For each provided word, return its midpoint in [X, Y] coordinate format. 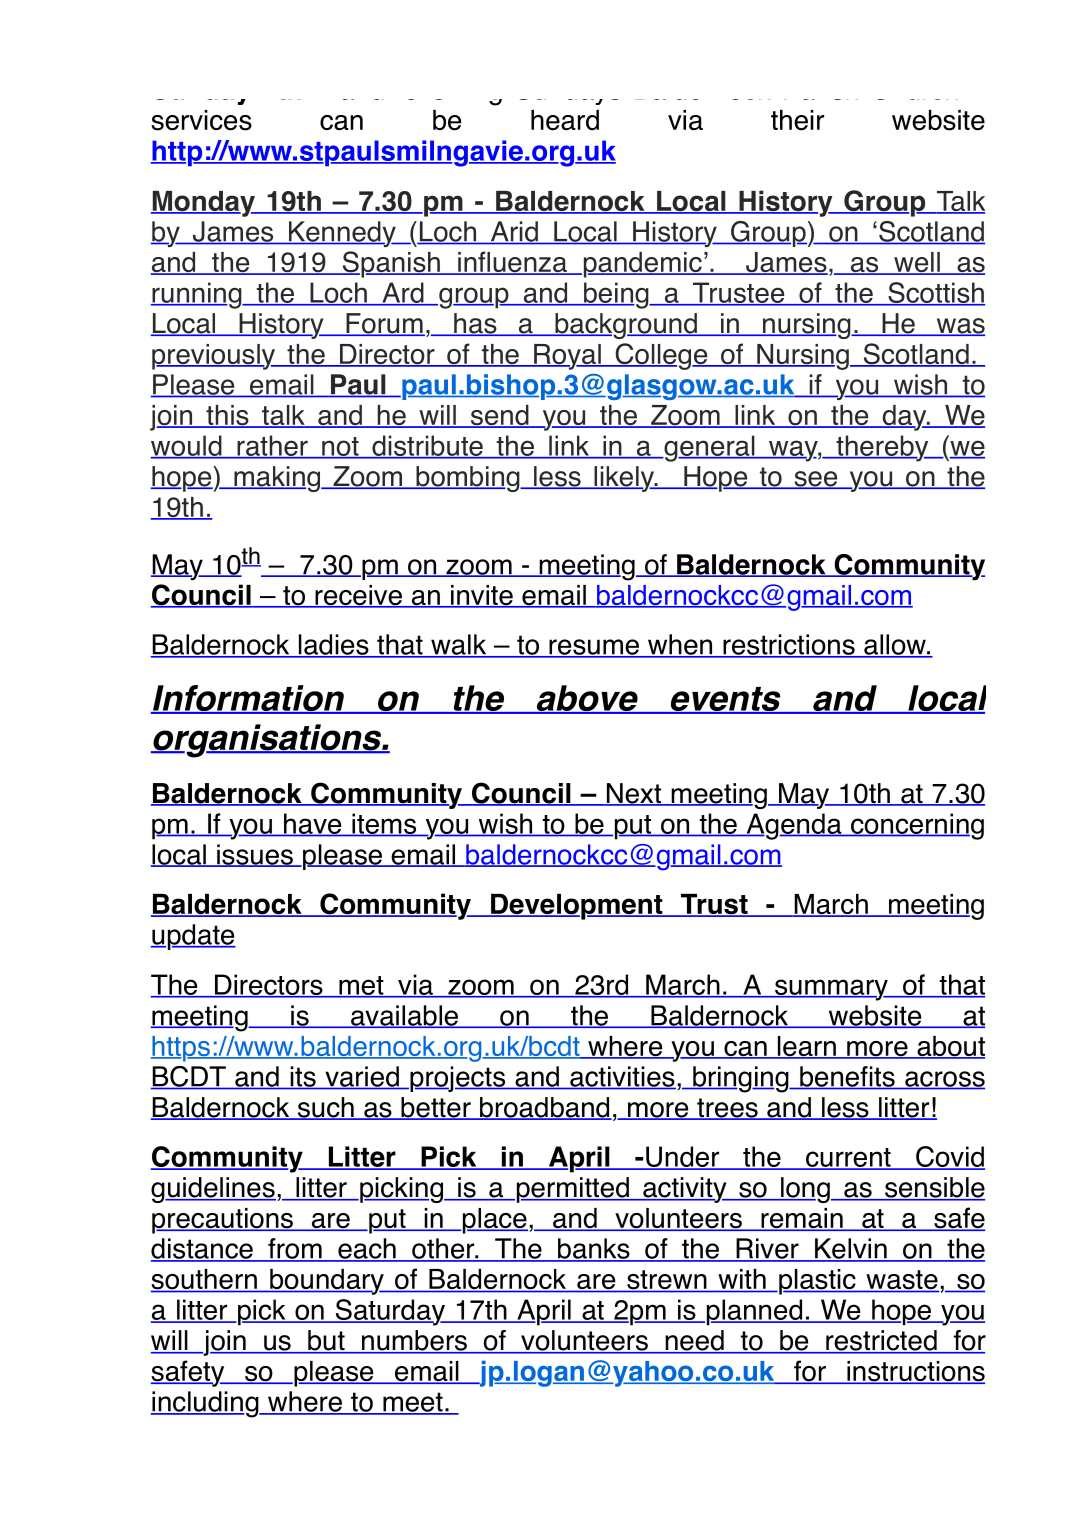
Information [249, 699]
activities [622, 1077]
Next [633, 794]
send [500, 416]
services [201, 120]
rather [272, 446]
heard [565, 120]
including [206, 1404]
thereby [882, 448]
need [694, 1341]
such [325, 1108]
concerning [916, 826]
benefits [847, 1077]
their [797, 120]
